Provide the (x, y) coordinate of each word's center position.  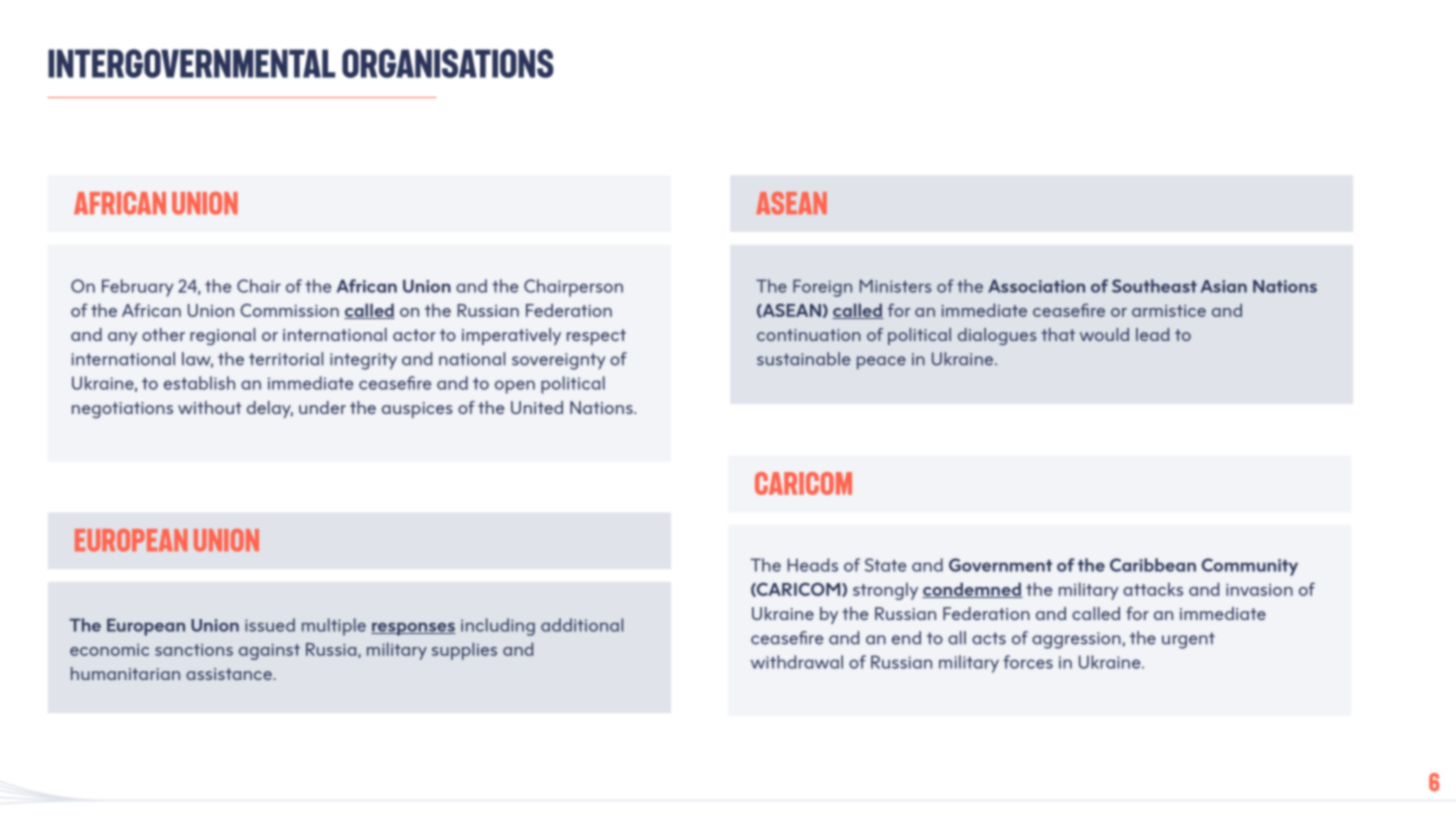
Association (1036, 286)
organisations (448, 63)
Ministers (896, 286)
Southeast (1154, 286)
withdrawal (797, 662)
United (537, 407)
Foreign (822, 288)
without (210, 407)
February (137, 288)
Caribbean (1153, 565)
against (269, 652)
